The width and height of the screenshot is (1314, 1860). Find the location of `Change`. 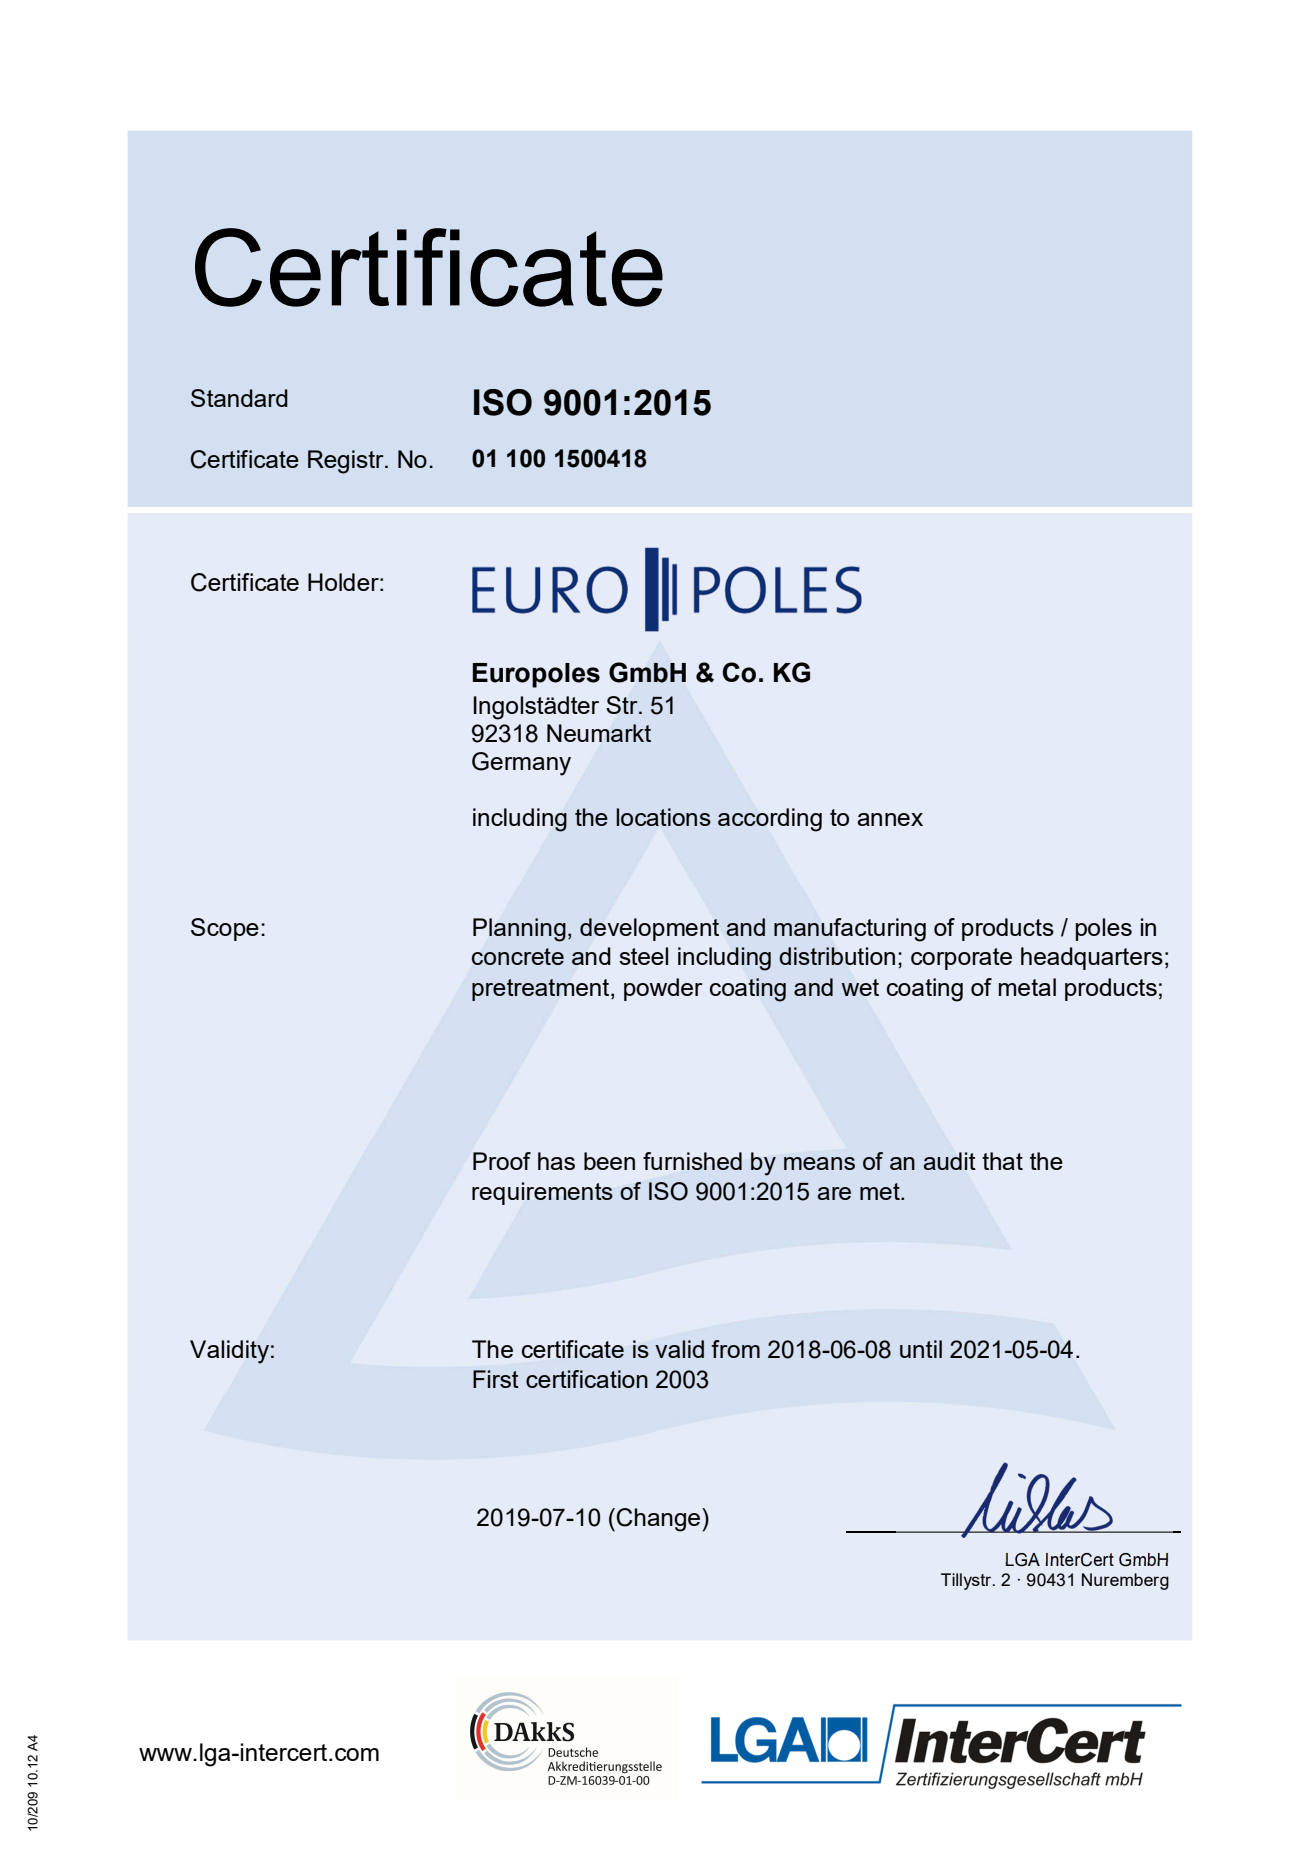

Change is located at coordinates (658, 1520).
